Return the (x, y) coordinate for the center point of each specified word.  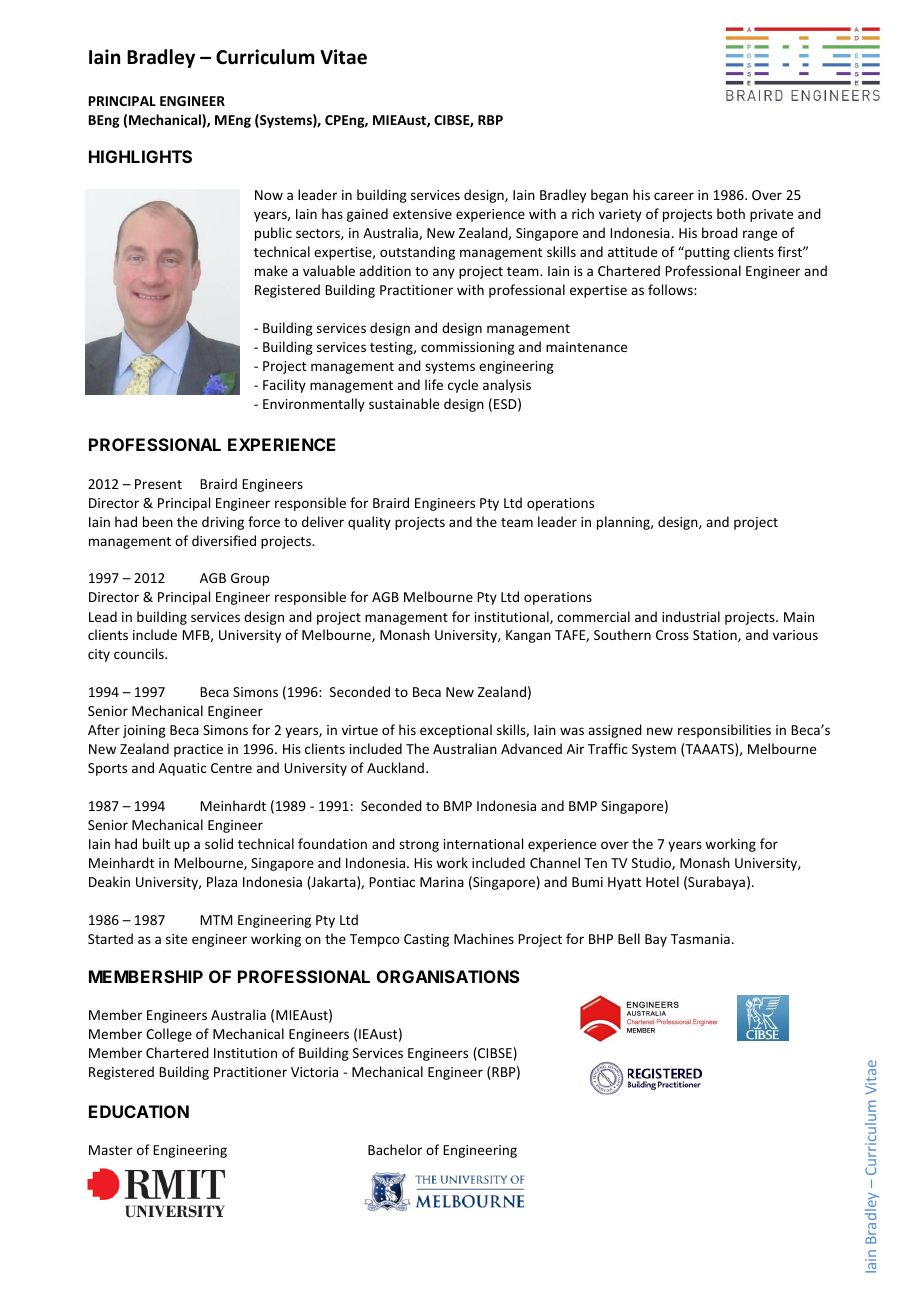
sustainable (404, 403)
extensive (422, 214)
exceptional (456, 731)
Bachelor (395, 1149)
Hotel (662, 881)
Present (158, 484)
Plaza (222, 881)
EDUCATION (139, 1111)
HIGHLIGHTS (140, 156)
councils (140, 653)
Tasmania (700, 939)
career (674, 196)
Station (716, 636)
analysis (507, 386)
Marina (442, 882)
